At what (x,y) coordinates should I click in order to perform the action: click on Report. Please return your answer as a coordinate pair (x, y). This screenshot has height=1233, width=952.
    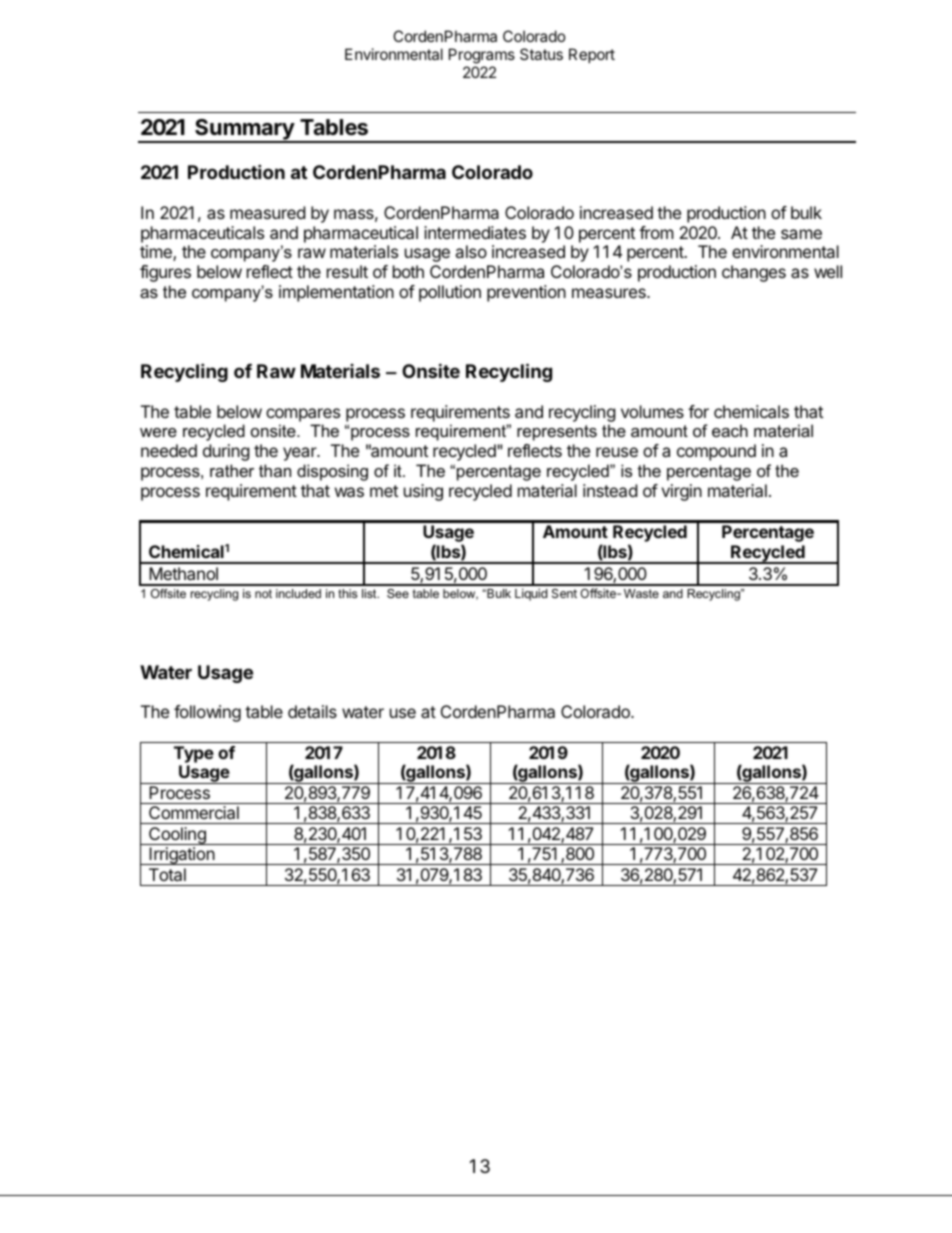
    Looking at the image, I should click on (592, 55).
